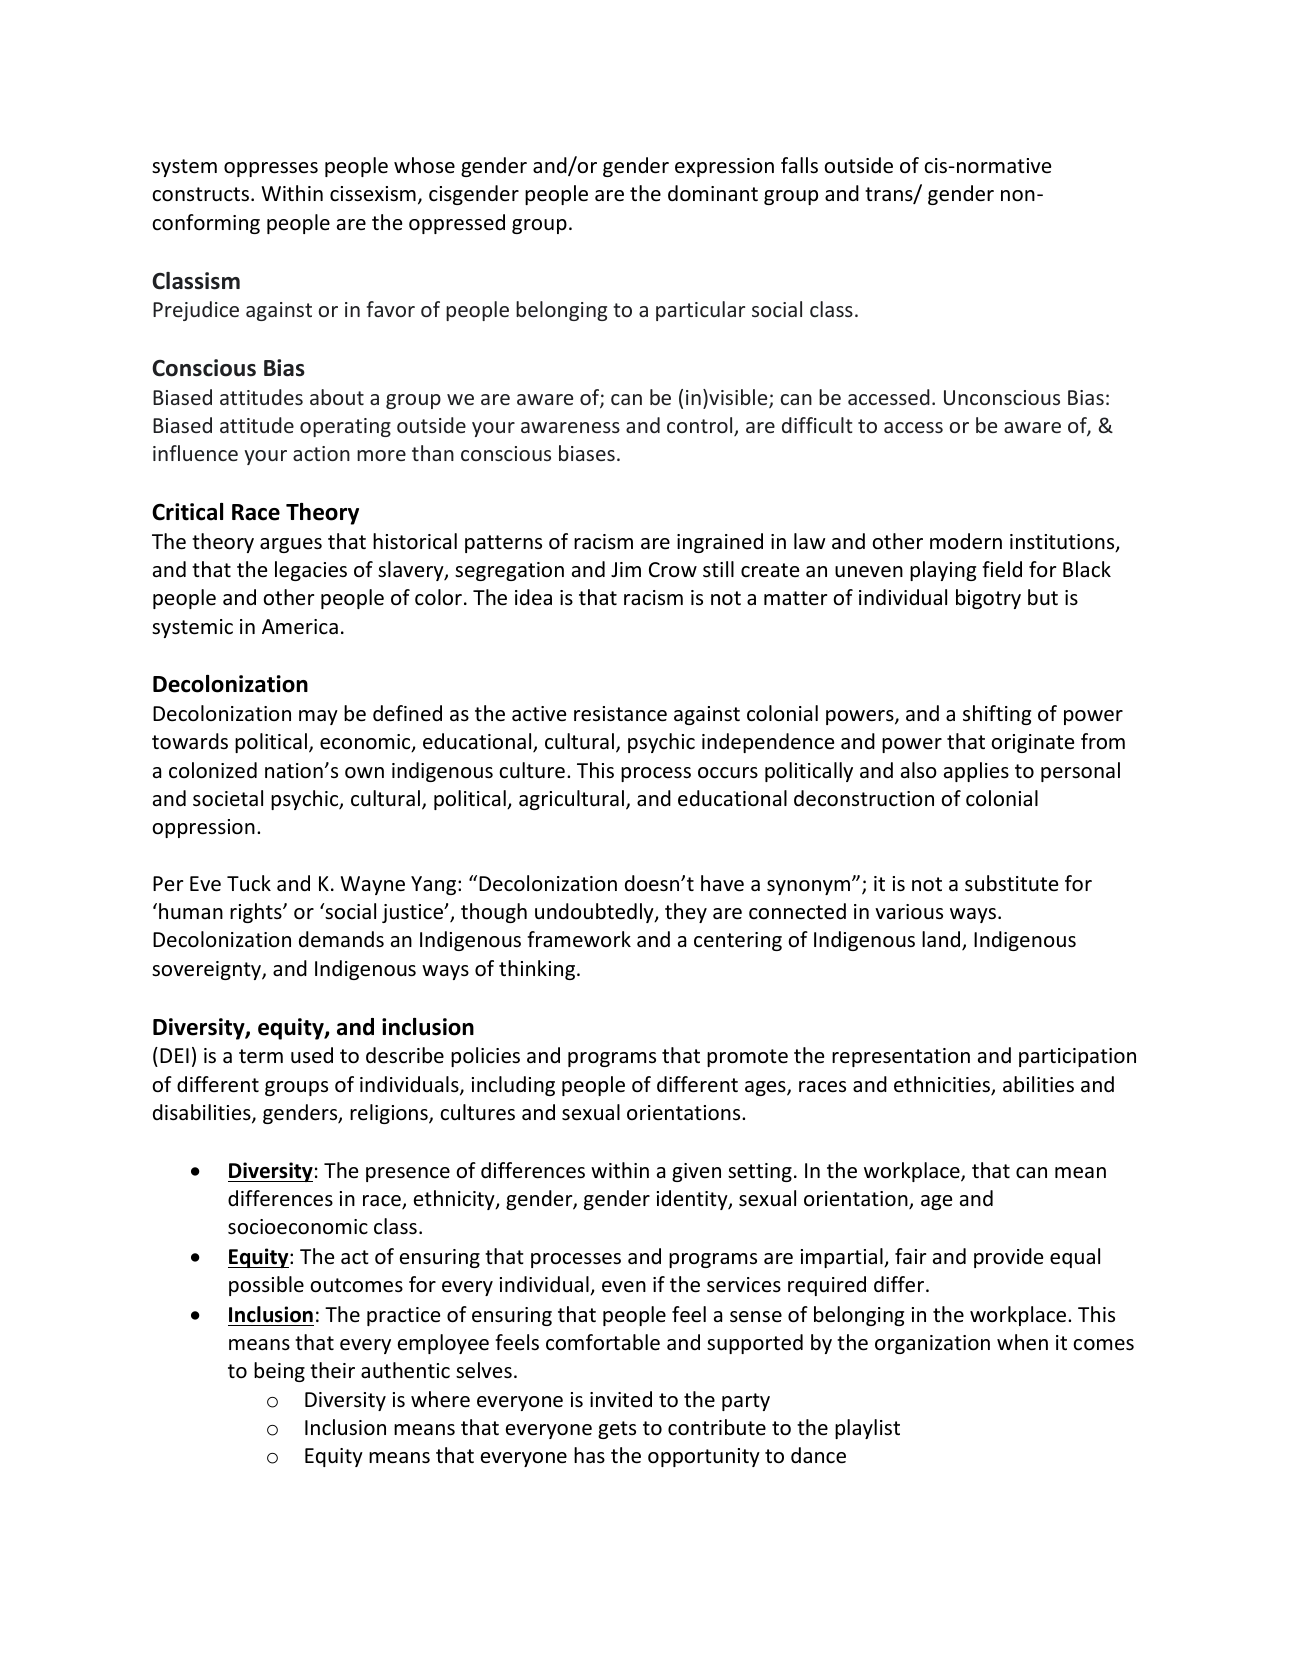 Image resolution: width=1290 pixels, height=1669 pixels. Describe the element at coordinates (713, 193) in the screenshot. I see `dominant` at that location.
